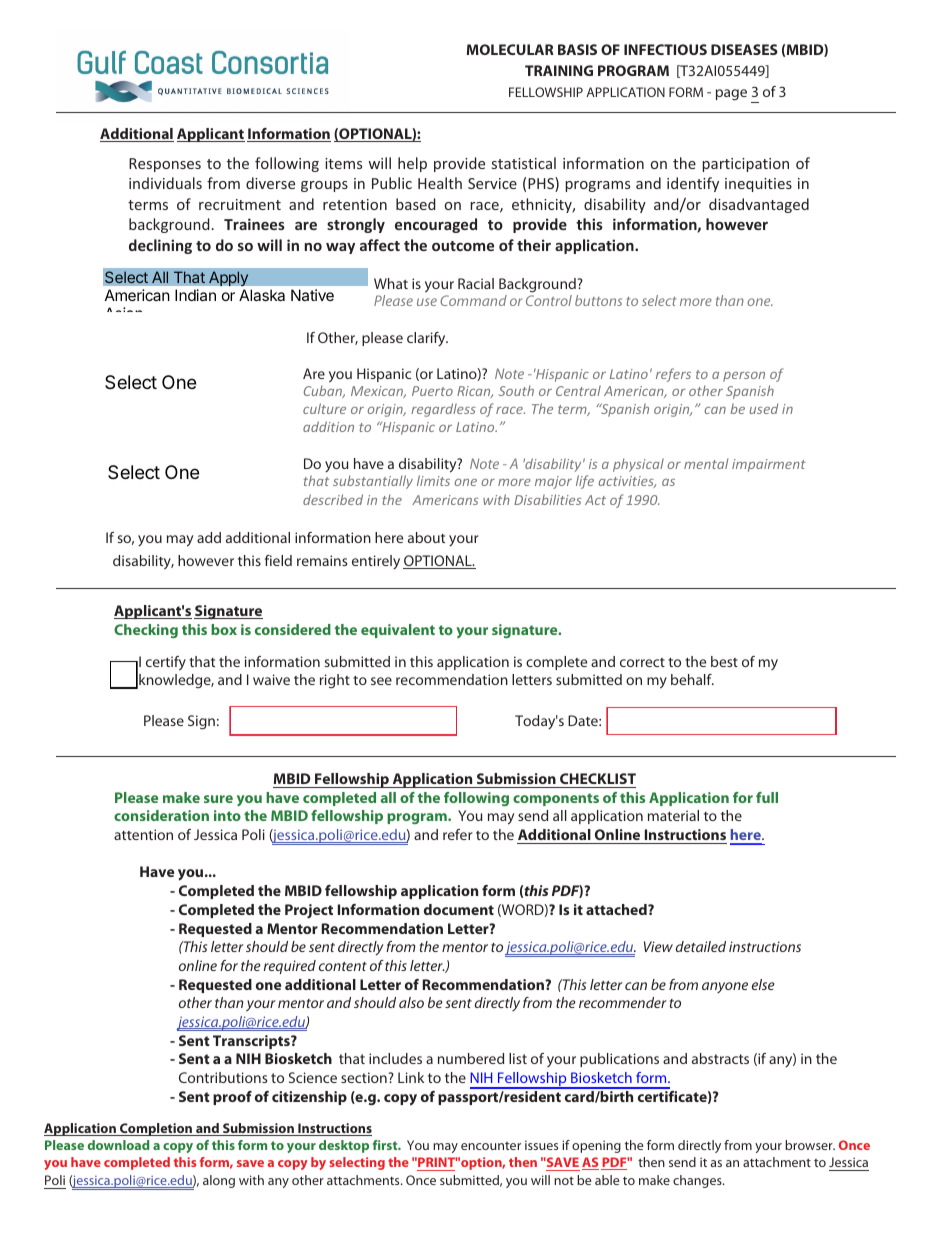 The width and height of the screenshot is (952, 1233). I want to click on changes, so click(698, 1181).
